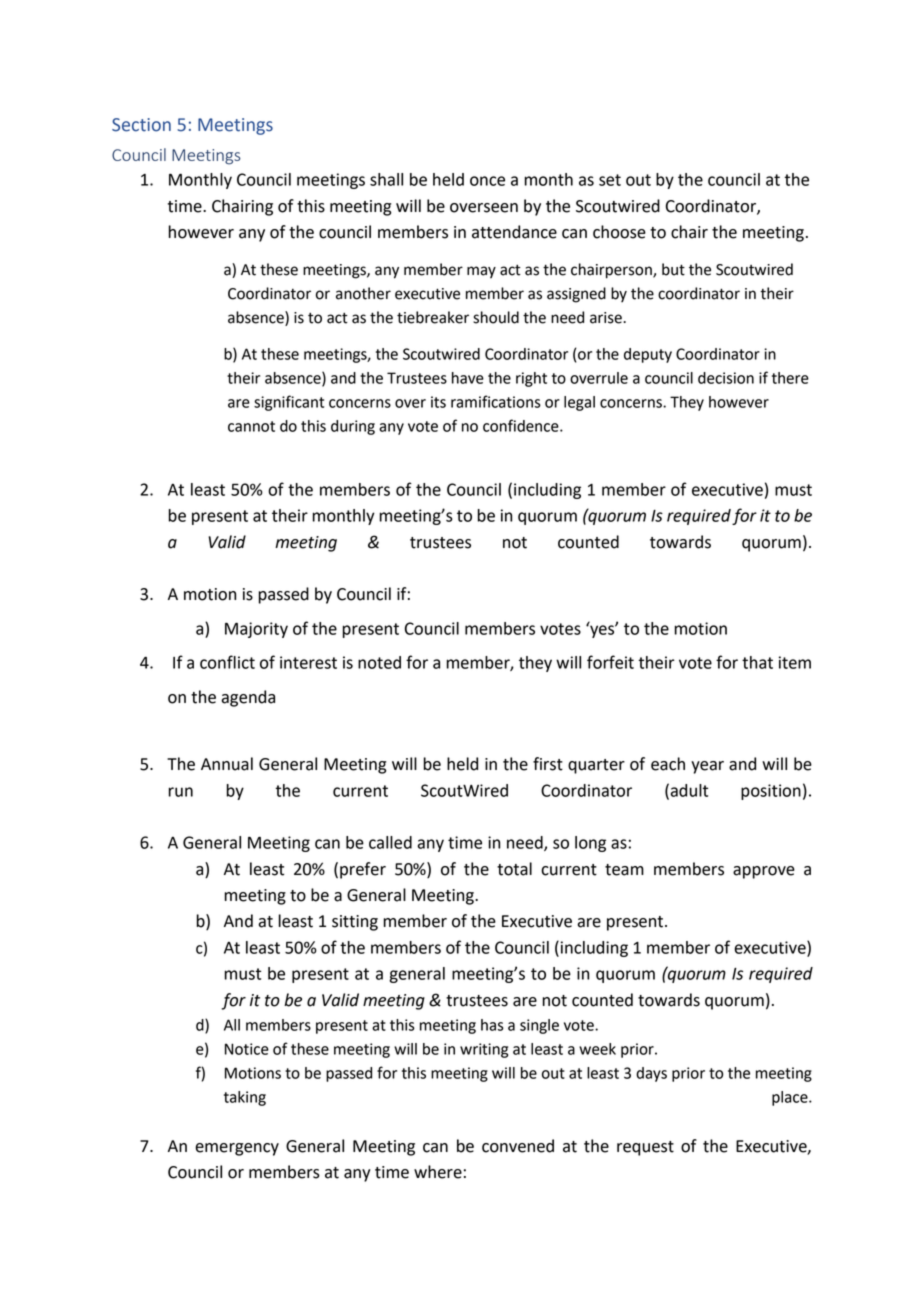  Describe the element at coordinates (707, 767) in the image. I see `year` at that location.
